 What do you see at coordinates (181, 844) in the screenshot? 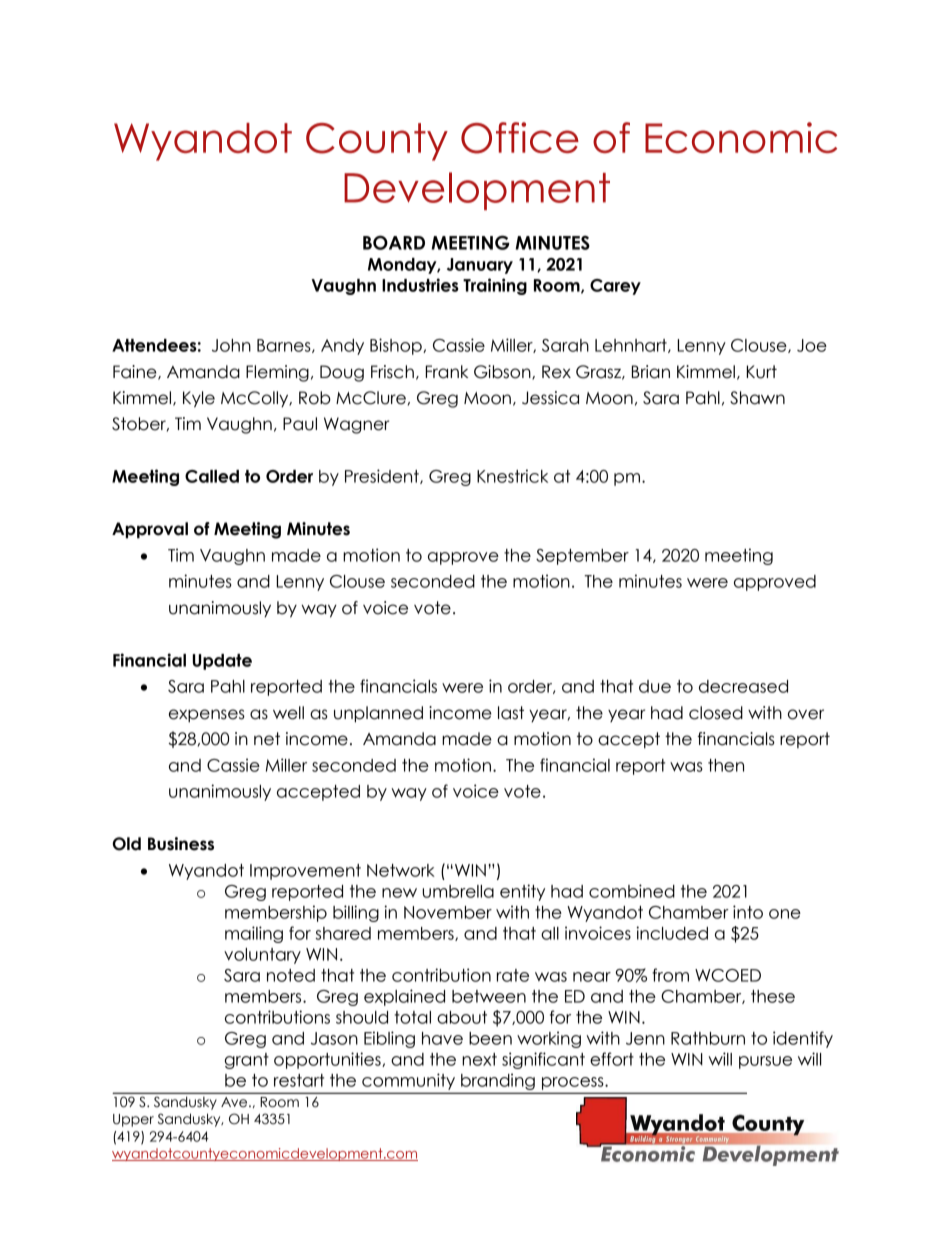
I see `Business` at bounding box center [181, 844].
